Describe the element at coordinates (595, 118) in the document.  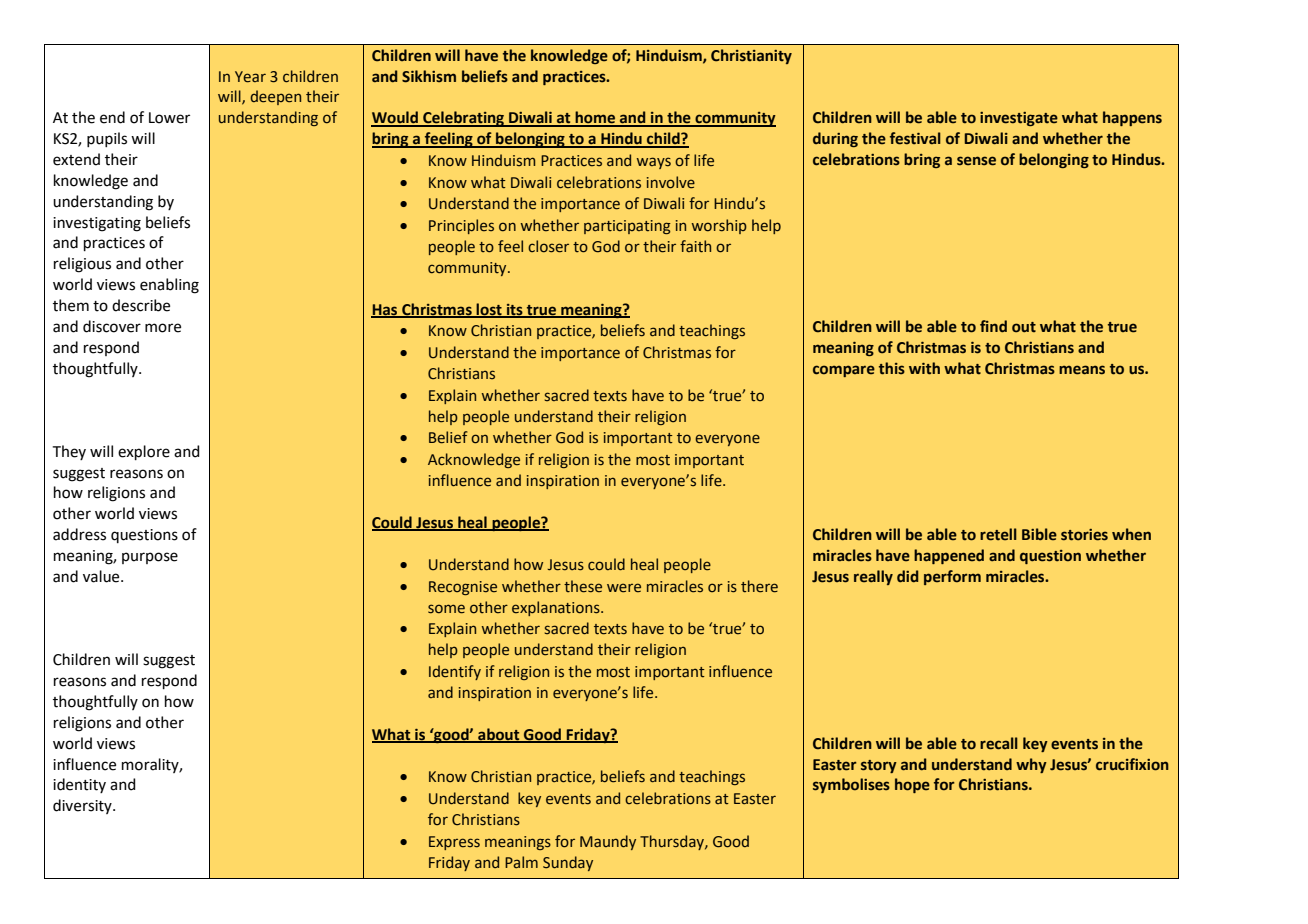
I see `home` at that location.
